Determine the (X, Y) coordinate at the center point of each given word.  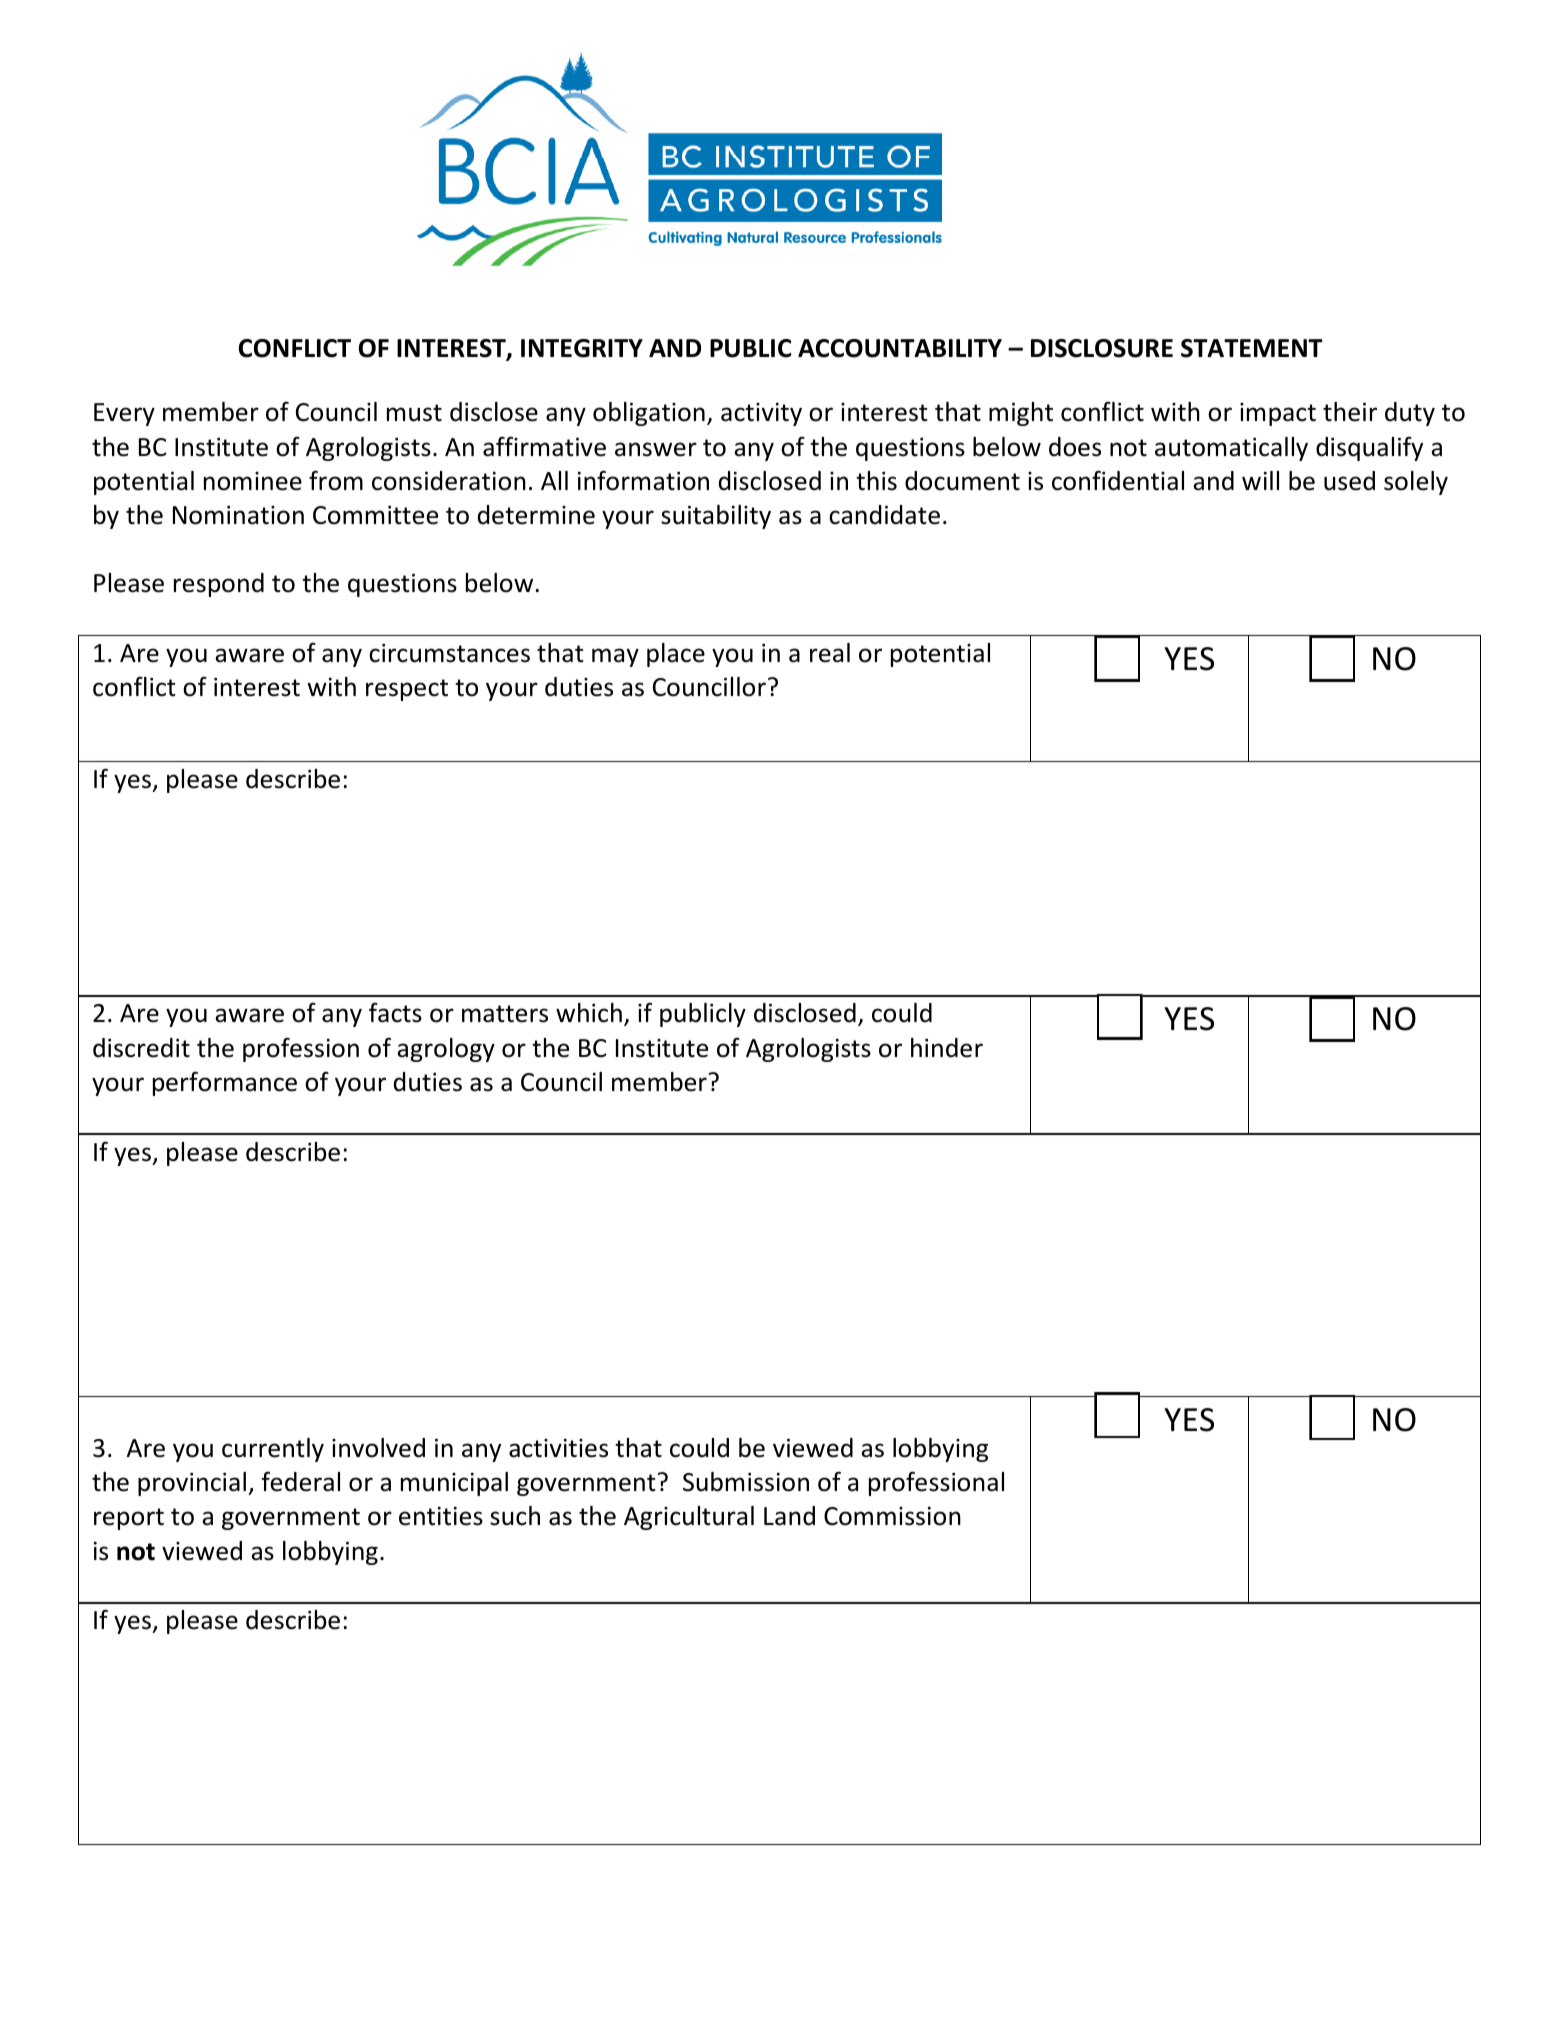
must (414, 413)
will (1260, 480)
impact (1278, 414)
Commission (892, 1516)
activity (761, 414)
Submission (746, 1482)
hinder (947, 1048)
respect (407, 690)
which (589, 1013)
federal (300, 1481)
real (830, 653)
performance (225, 1083)
